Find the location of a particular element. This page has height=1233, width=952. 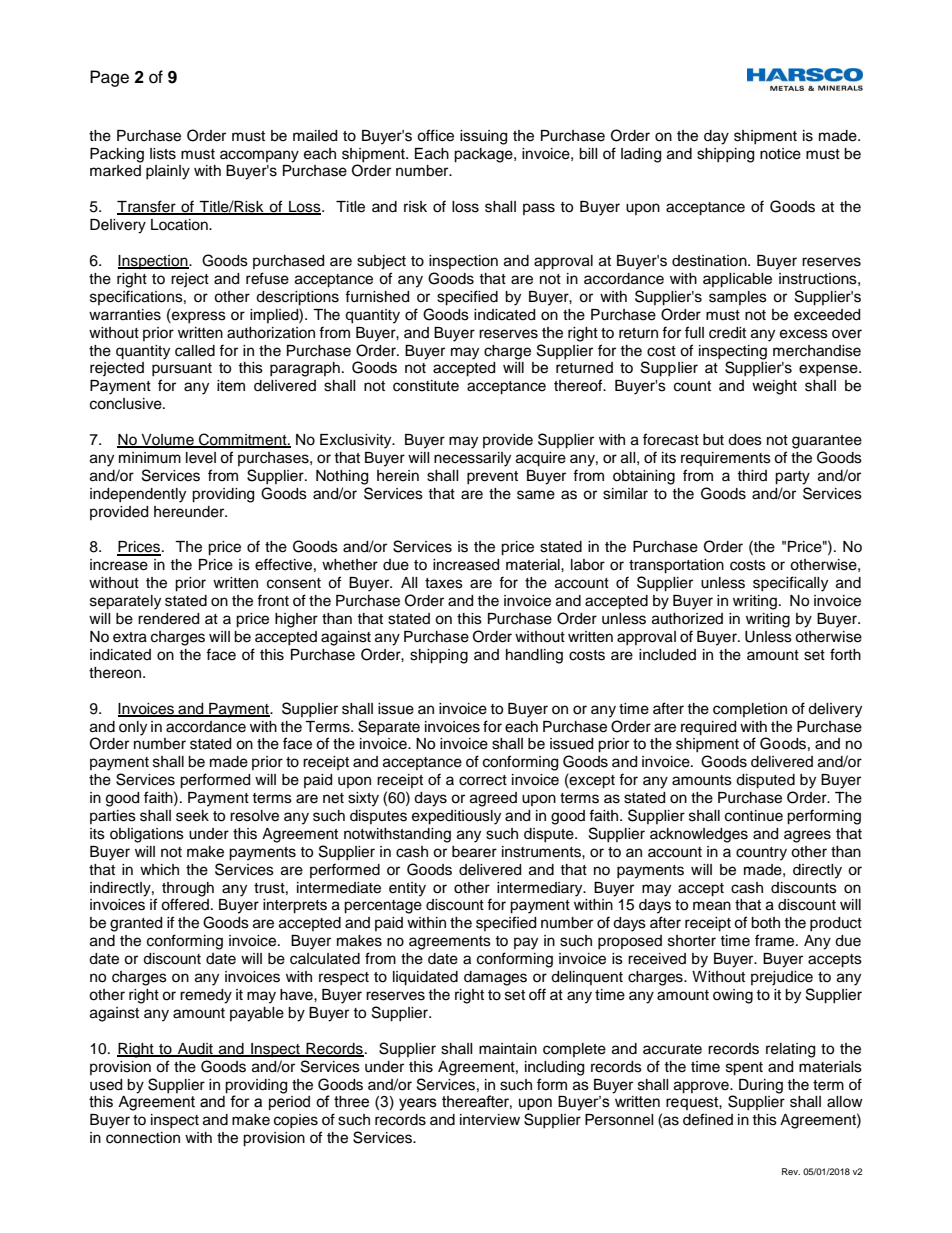

necessarily is located at coordinates (472, 459).
